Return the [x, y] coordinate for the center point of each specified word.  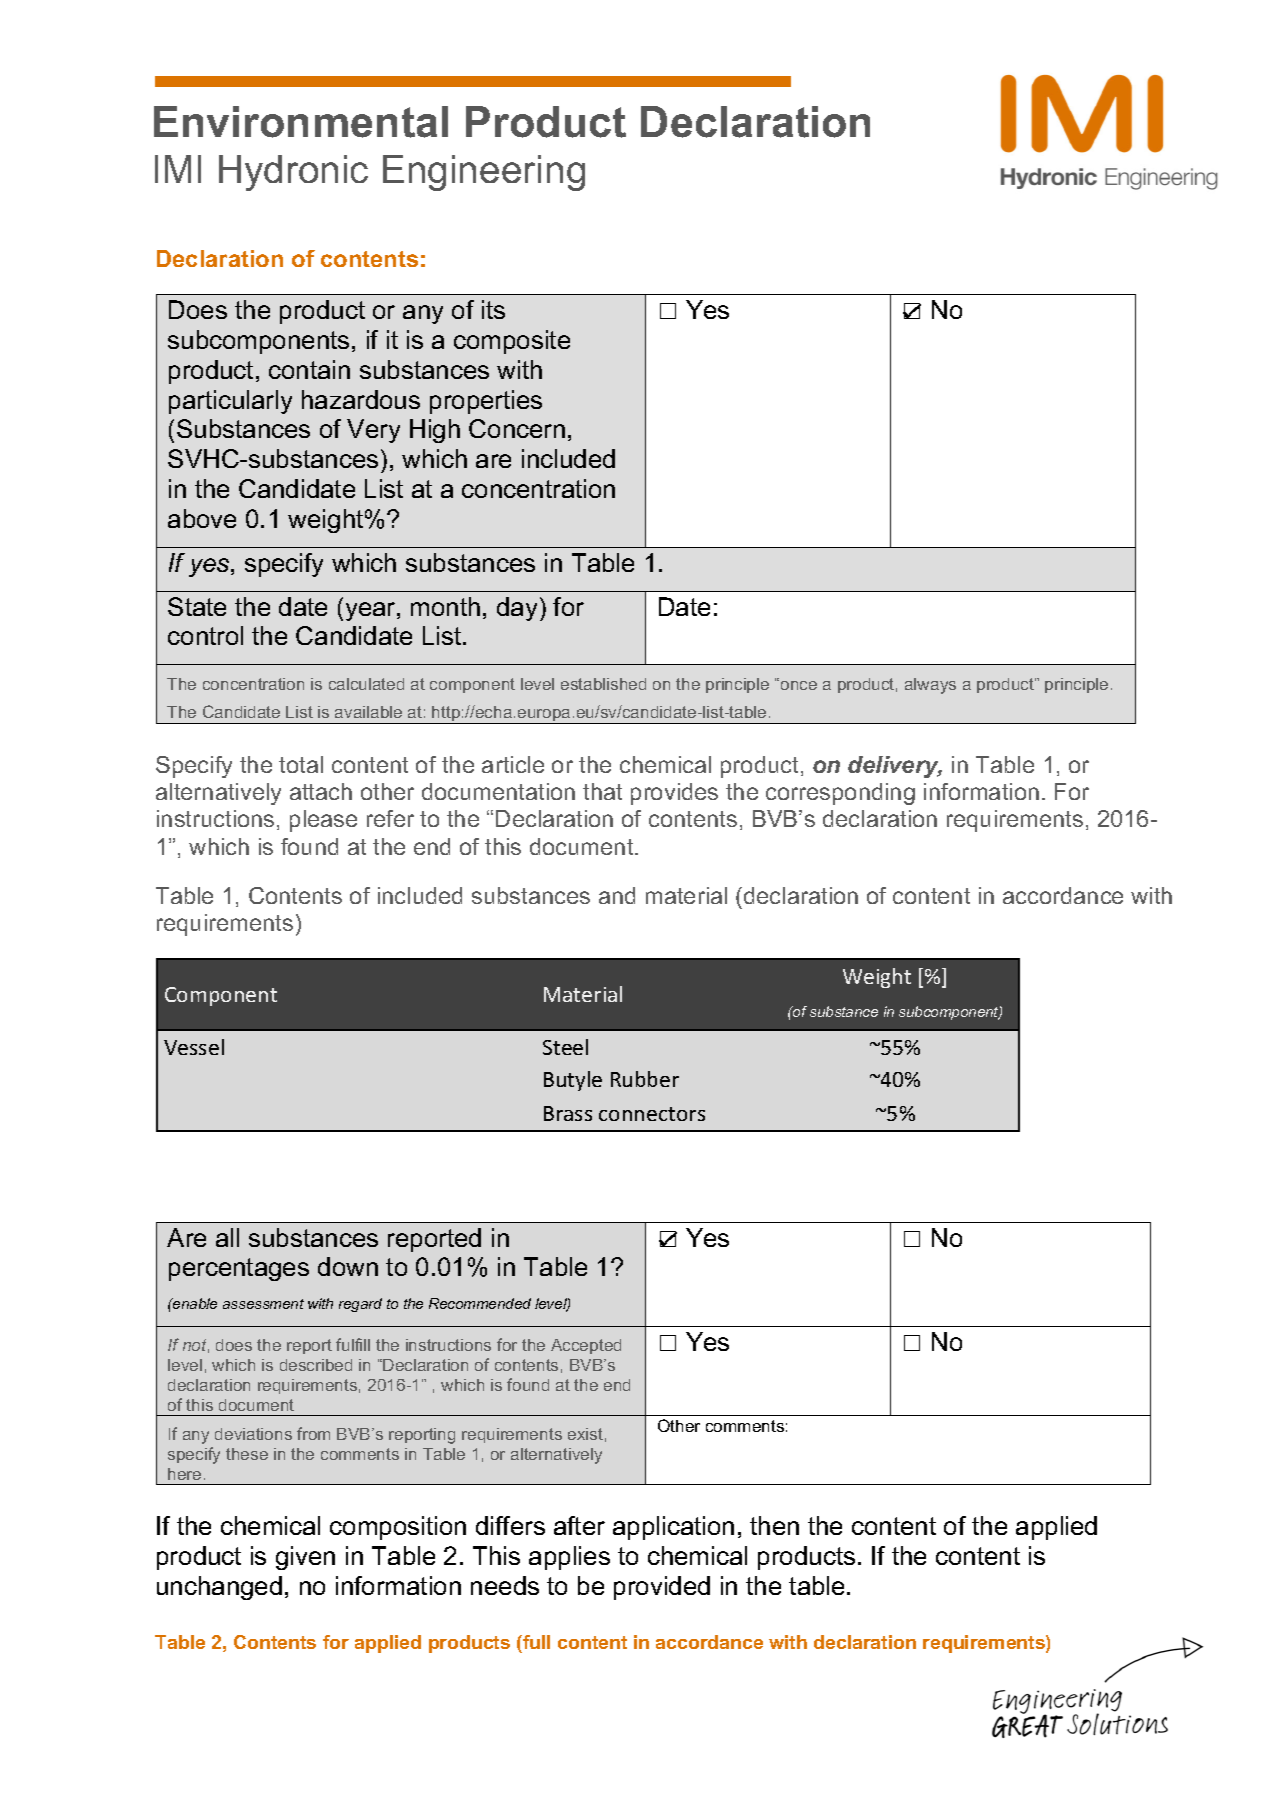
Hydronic [293, 173]
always [930, 686]
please [323, 821]
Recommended [480, 1303]
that [602, 791]
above [202, 518]
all [227, 1237]
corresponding [840, 794]
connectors [652, 1114]
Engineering [484, 173]
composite [512, 342]
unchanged [219, 1588]
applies [569, 1558]
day [517, 609]
